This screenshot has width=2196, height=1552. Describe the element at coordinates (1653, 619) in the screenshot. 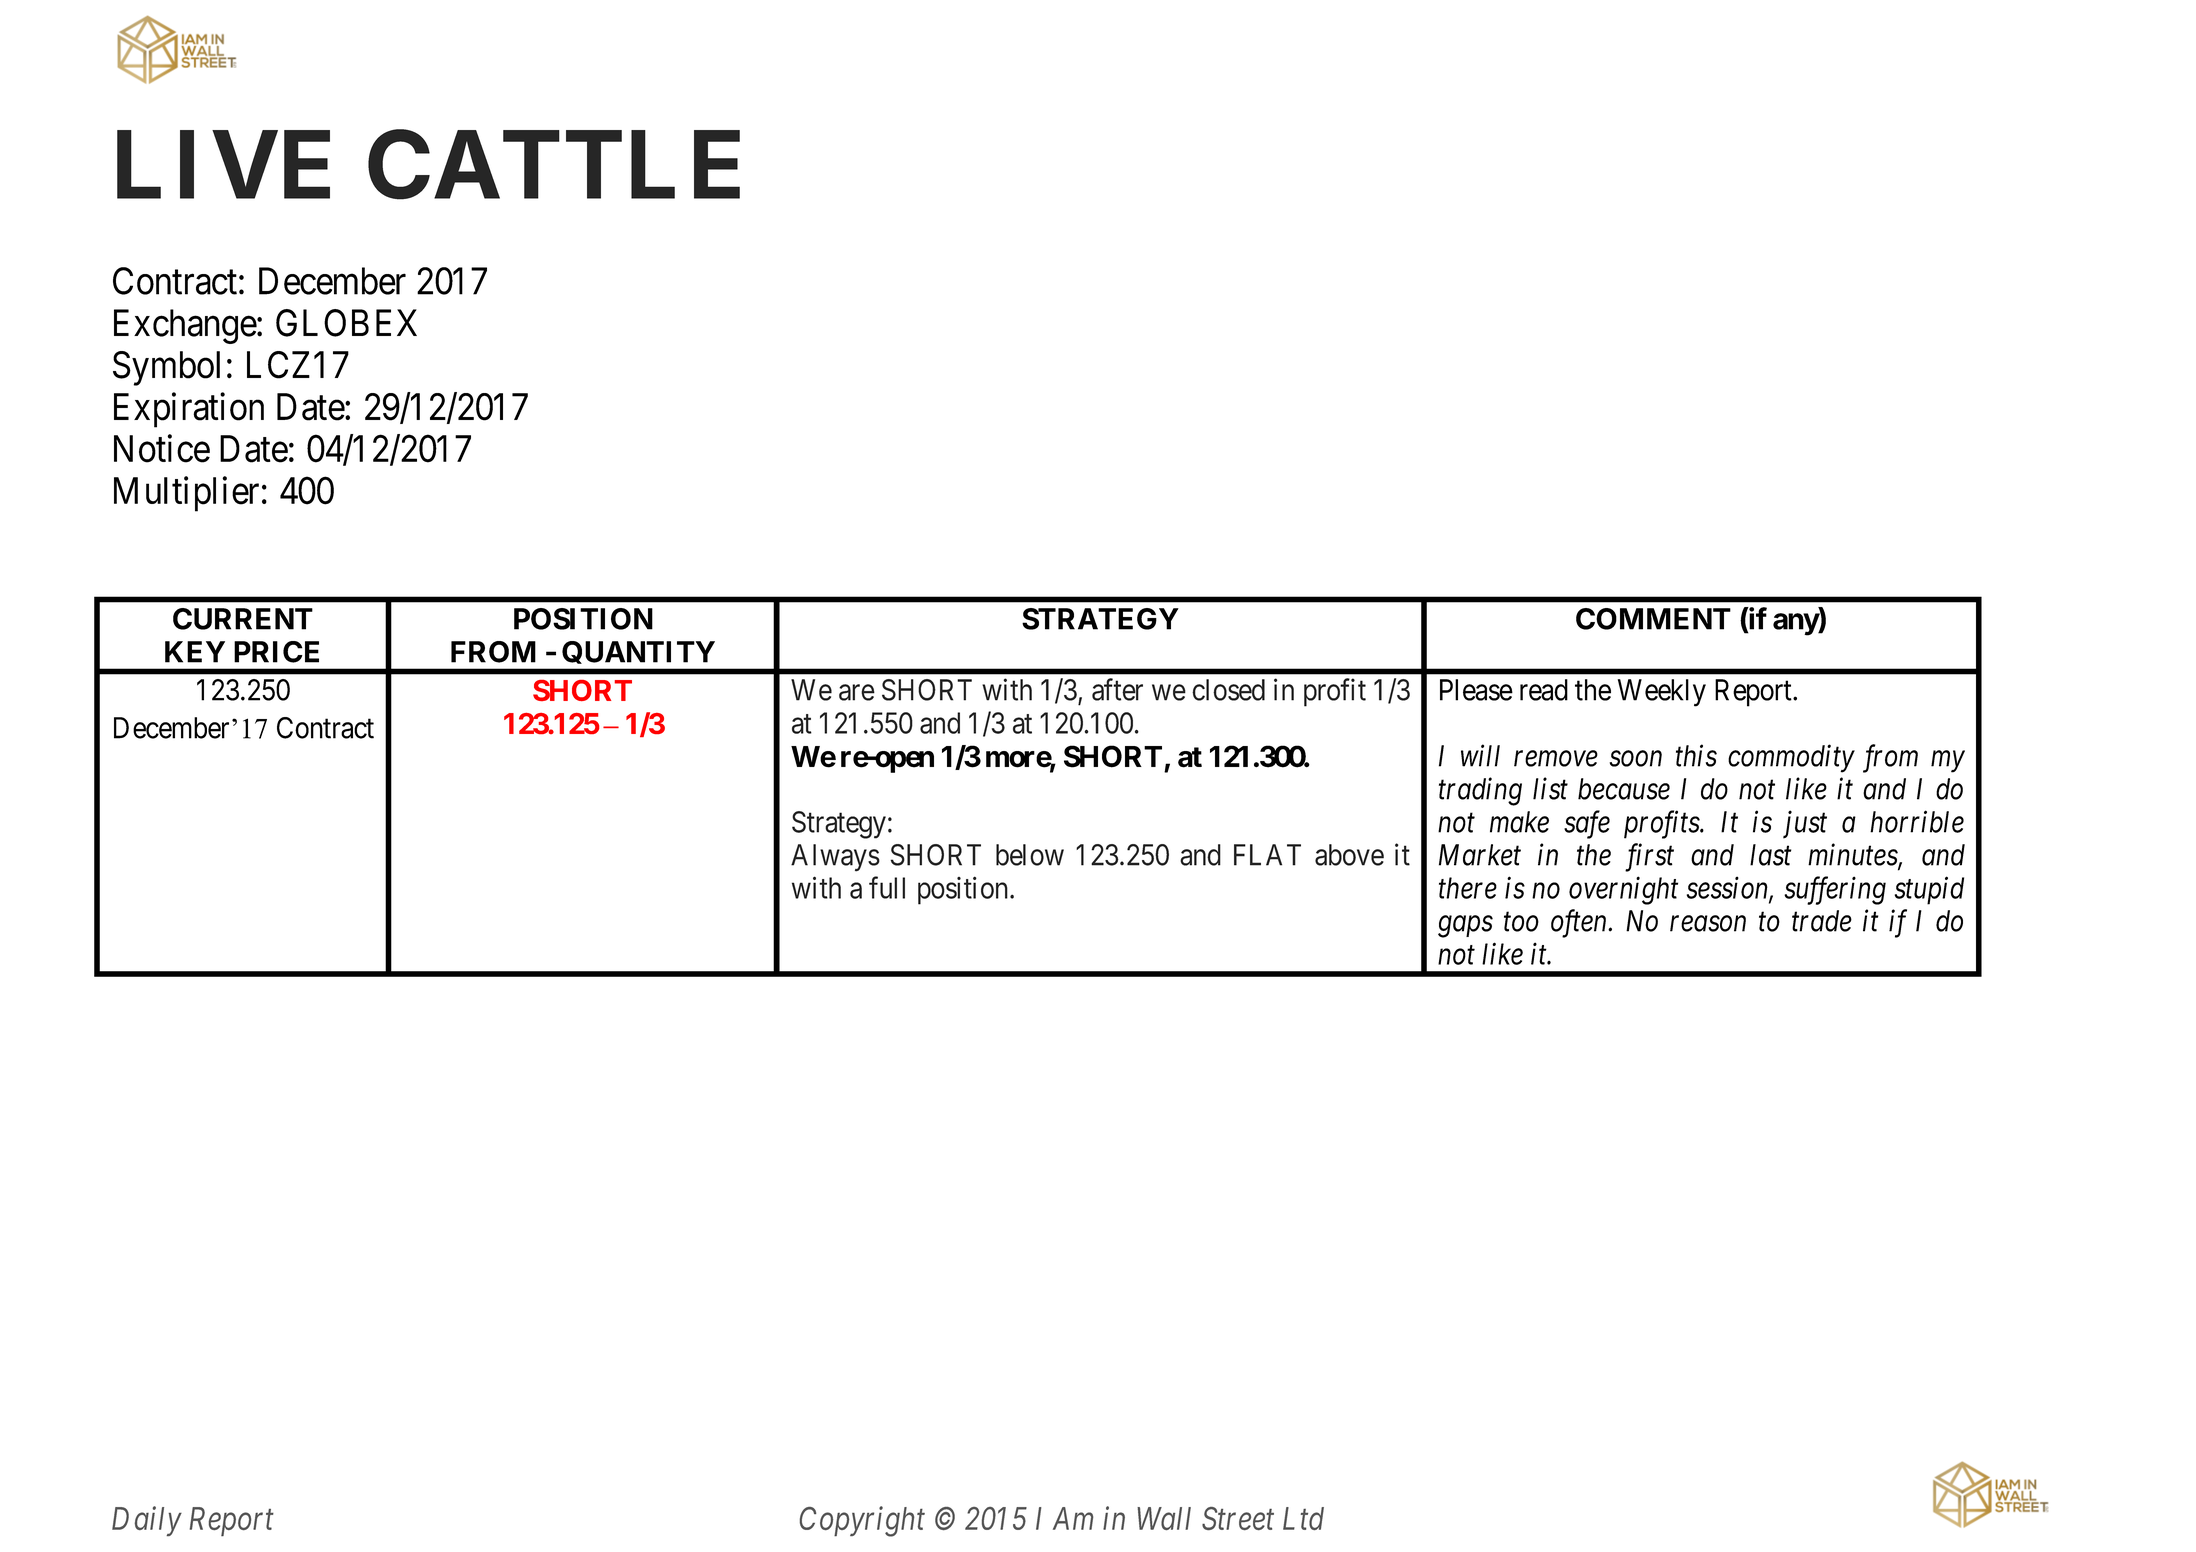

I see `COMMENT` at that location.
